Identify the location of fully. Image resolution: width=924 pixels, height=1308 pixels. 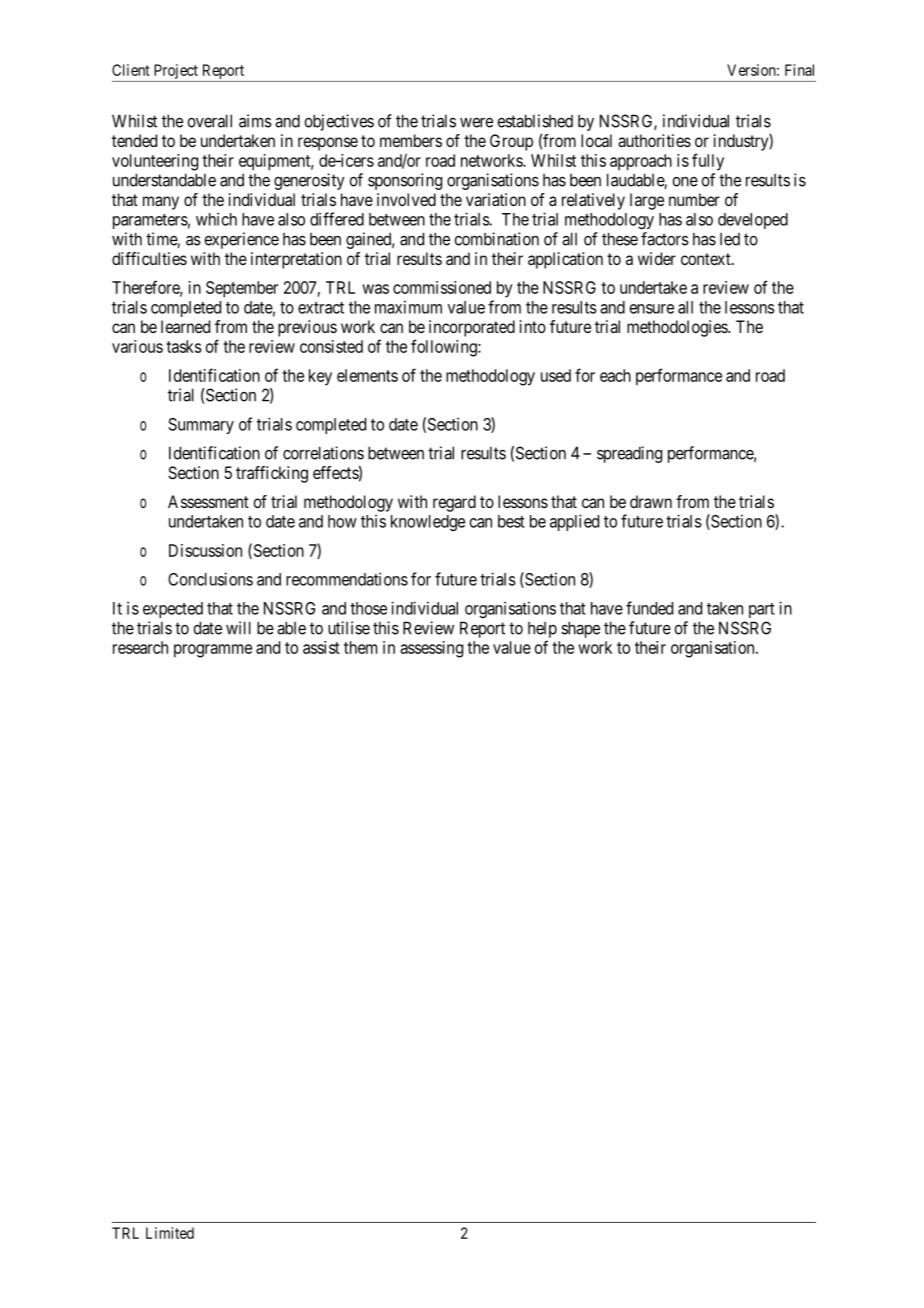
(708, 162).
